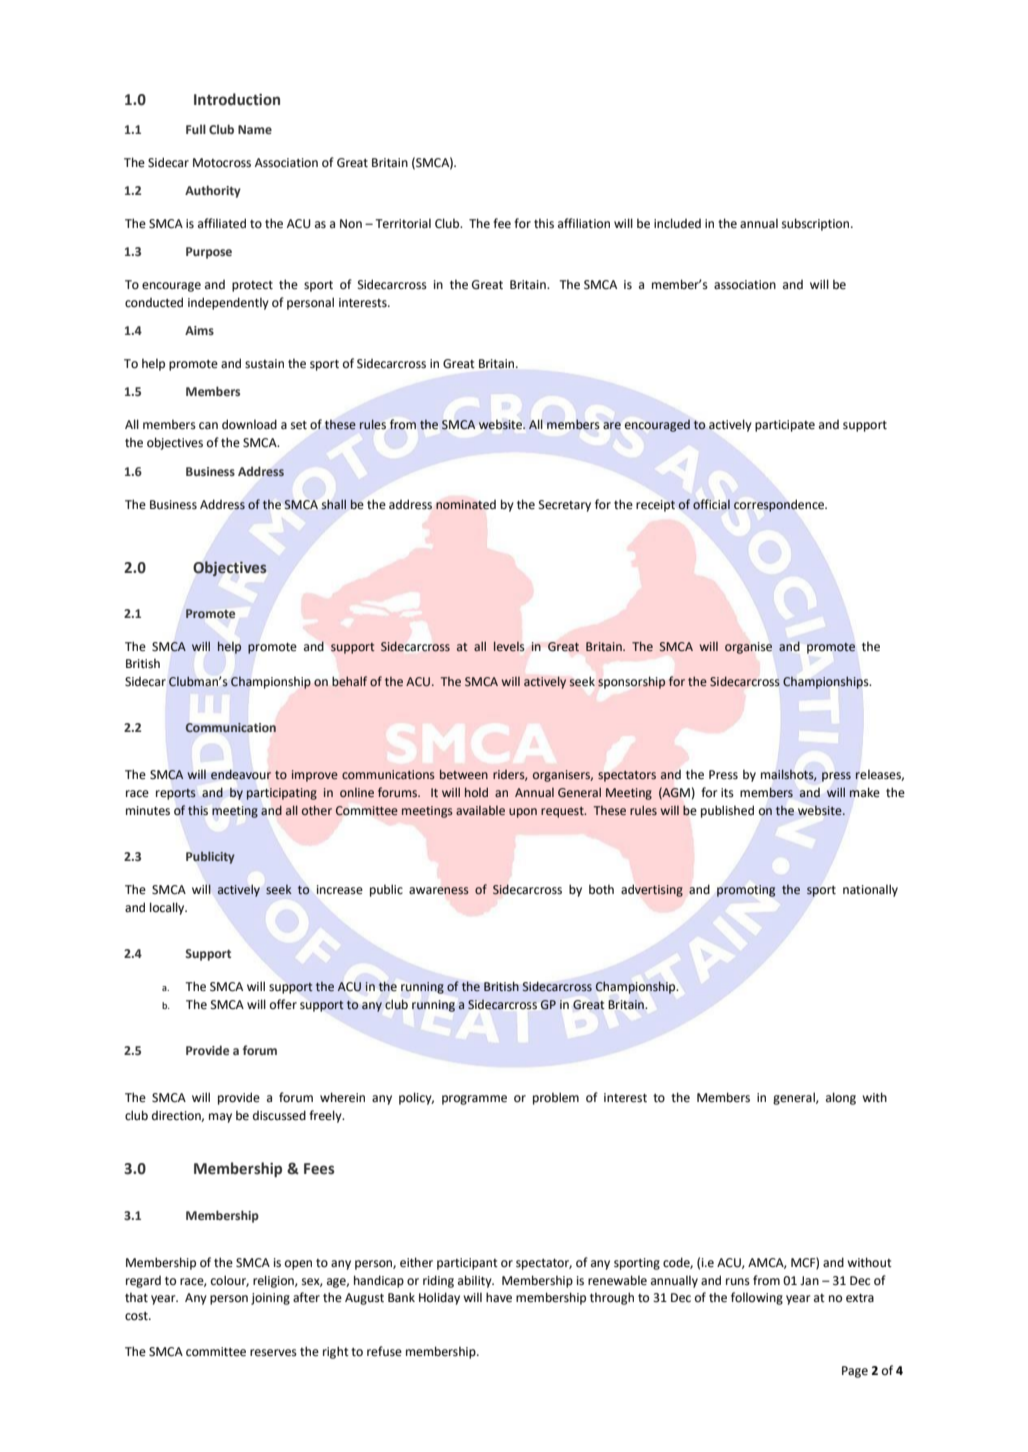 This image has height=1452, width=1028. What do you see at coordinates (841, 1098) in the image?
I see `along` at bounding box center [841, 1098].
